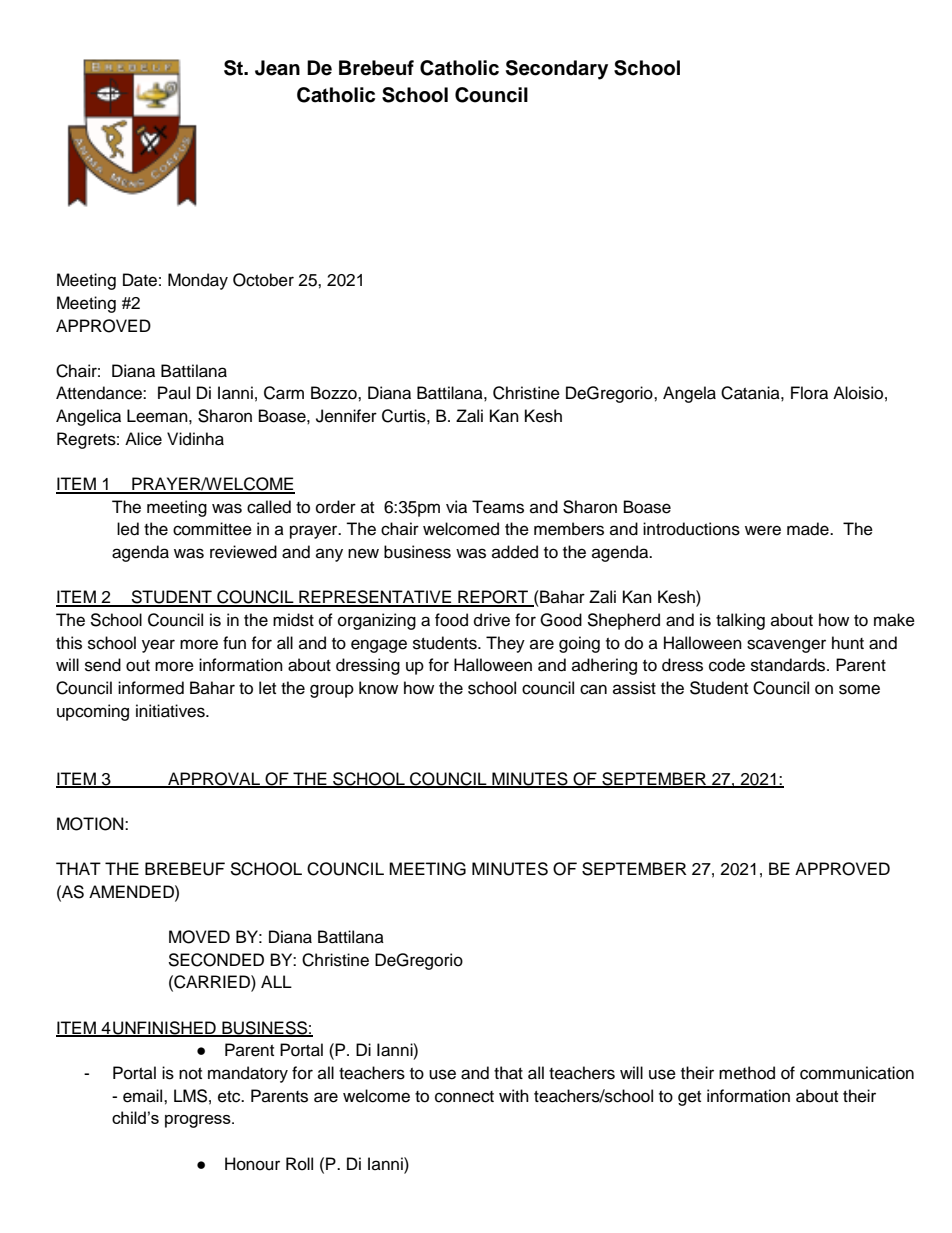 The image size is (952, 1233). I want to click on progress, so click(199, 1121).
